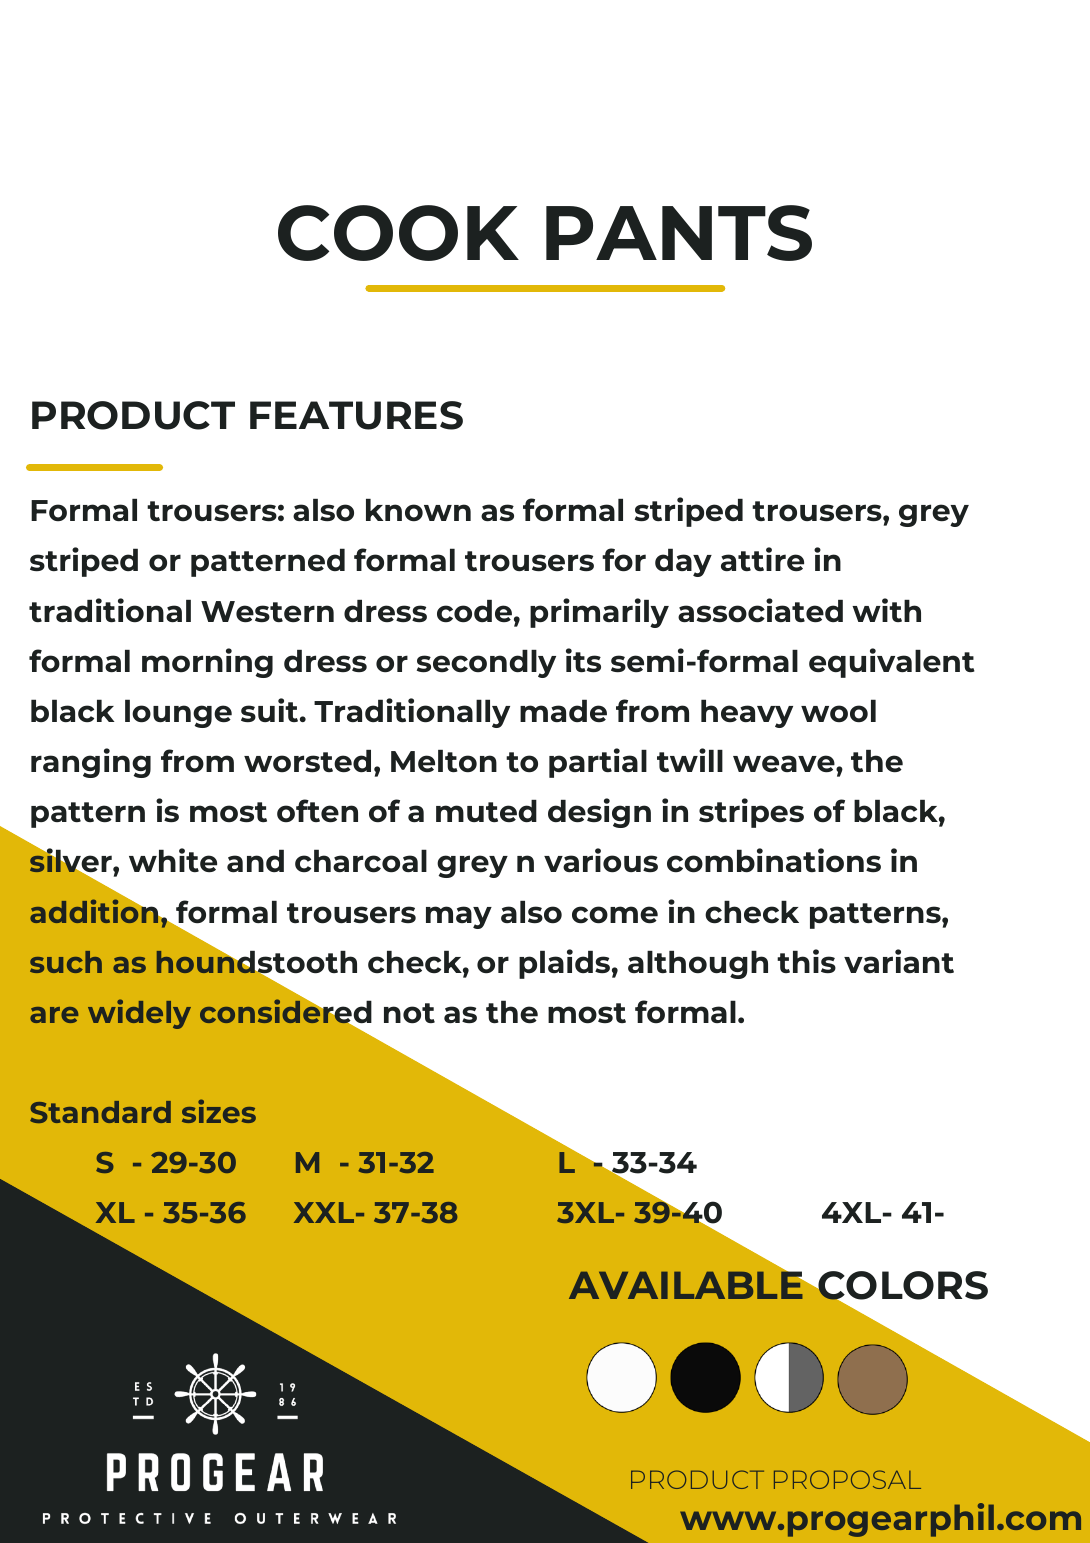 This document has width=1090, height=1543. Describe the element at coordinates (398, 233) in the document. I see `COOK` at that location.
